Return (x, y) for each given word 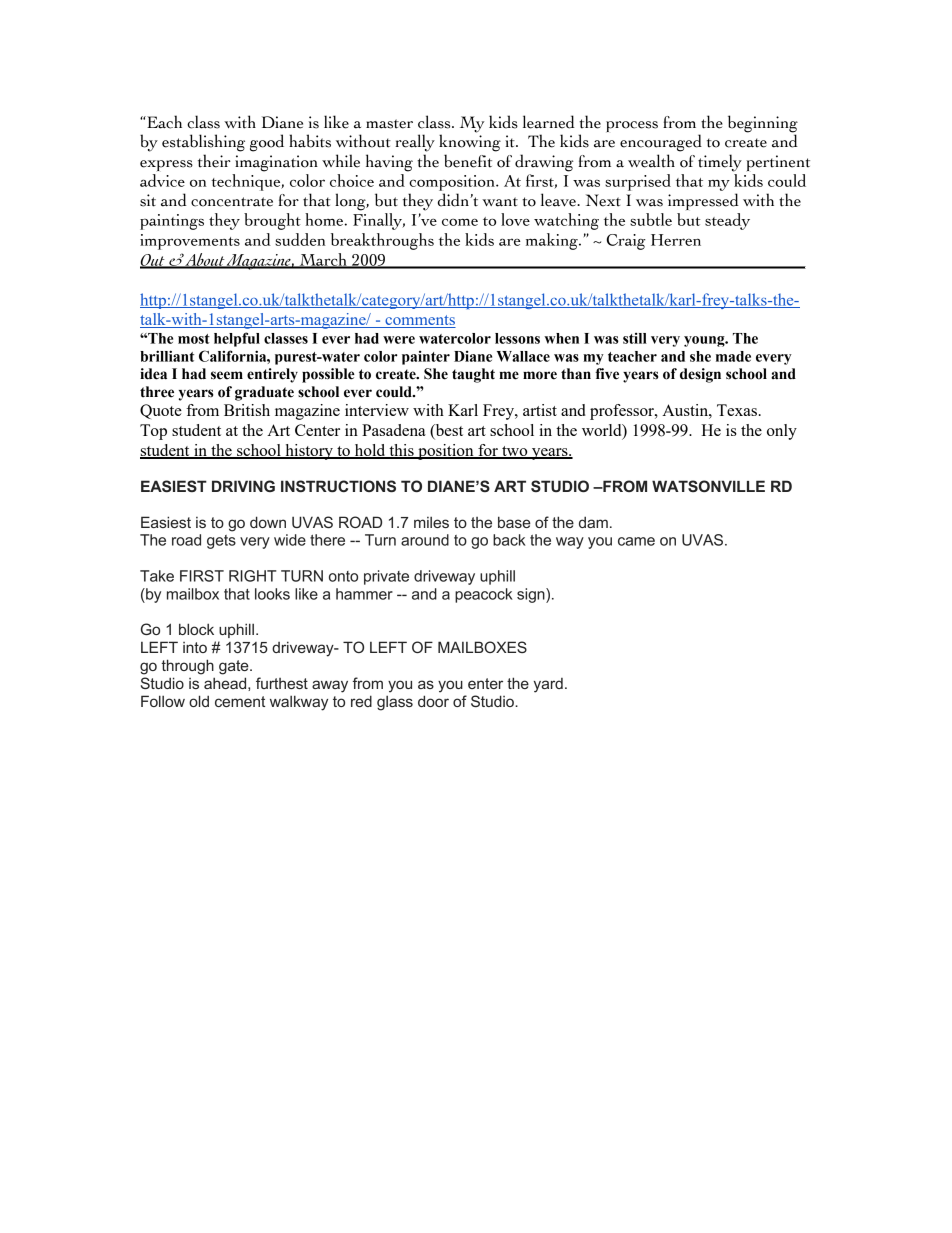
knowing (470, 143)
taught (473, 375)
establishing (203, 143)
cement (240, 701)
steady (727, 221)
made (733, 356)
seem (227, 375)
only (782, 432)
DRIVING (243, 486)
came (636, 541)
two (515, 452)
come (460, 222)
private (386, 577)
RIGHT (252, 576)
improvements (190, 242)
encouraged (661, 143)
